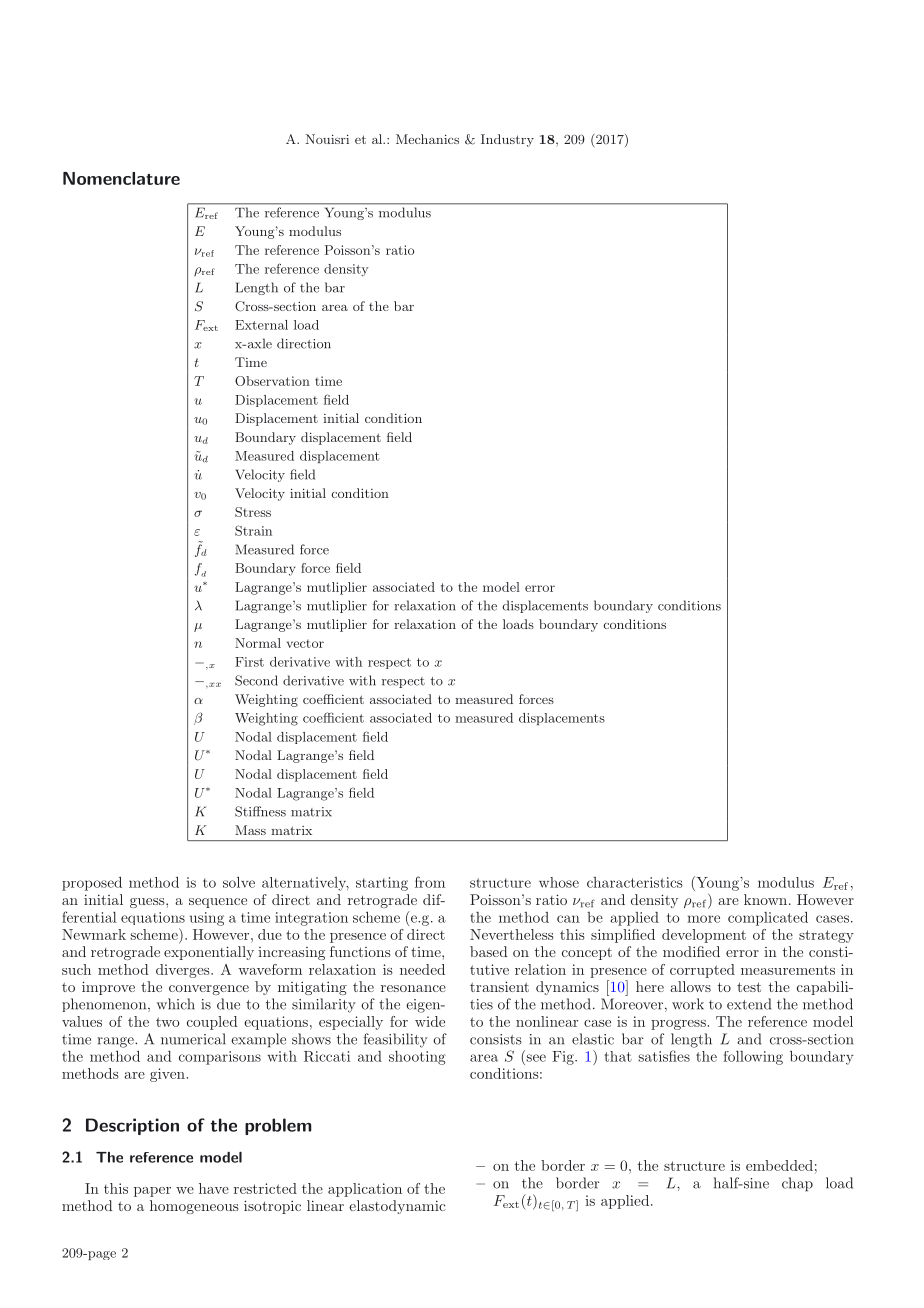 The height and width of the image is (1308, 924). What do you see at coordinates (488, 951) in the image?
I see `based` at bounding box center [488, 951].
